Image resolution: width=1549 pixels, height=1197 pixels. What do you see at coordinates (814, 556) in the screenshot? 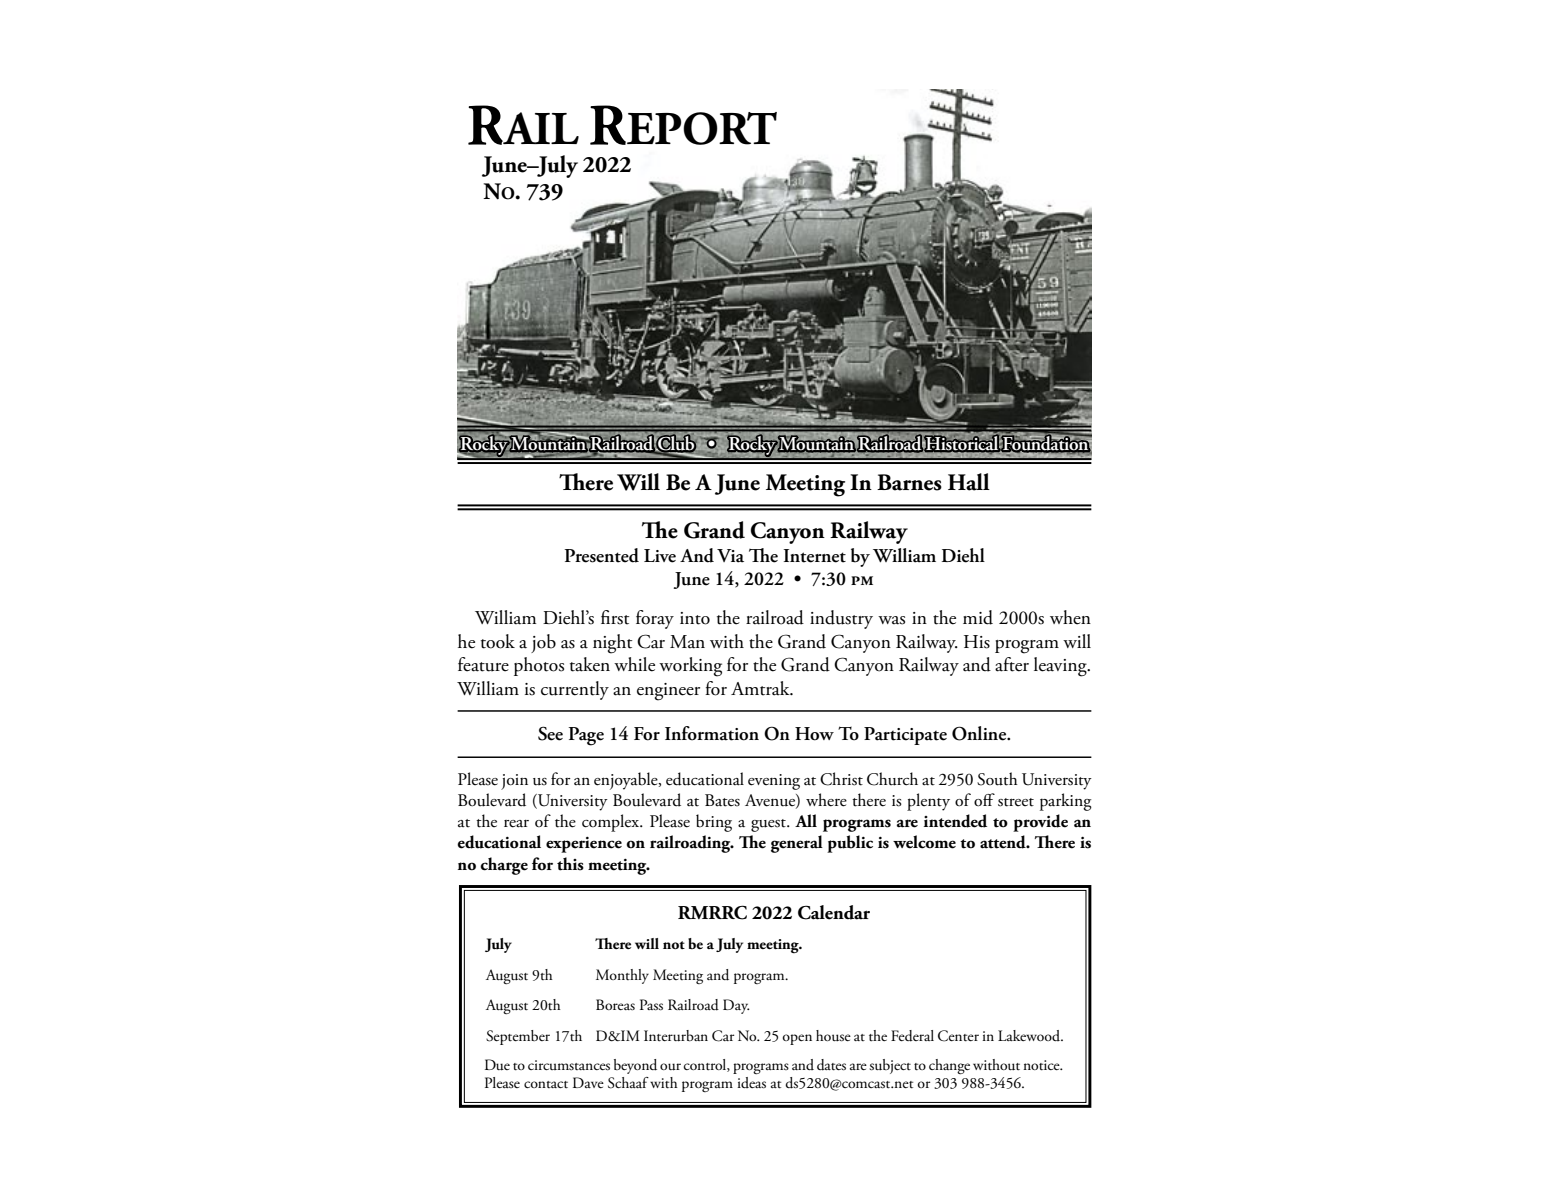
I see `Internet` at bounding box center [814, 556].
